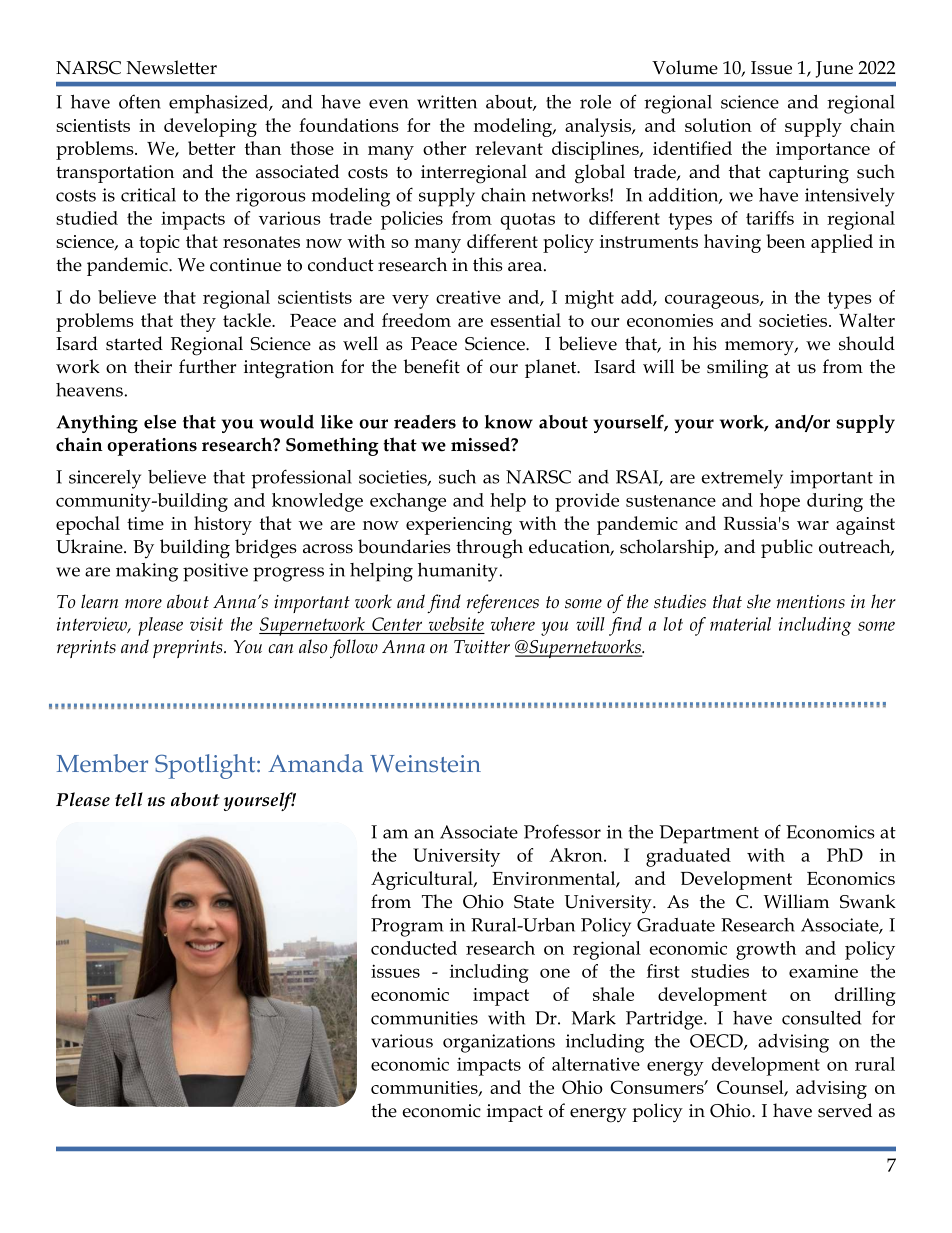 This document has height=1233, width=952. I want to click on tell, so click(129, 799).
